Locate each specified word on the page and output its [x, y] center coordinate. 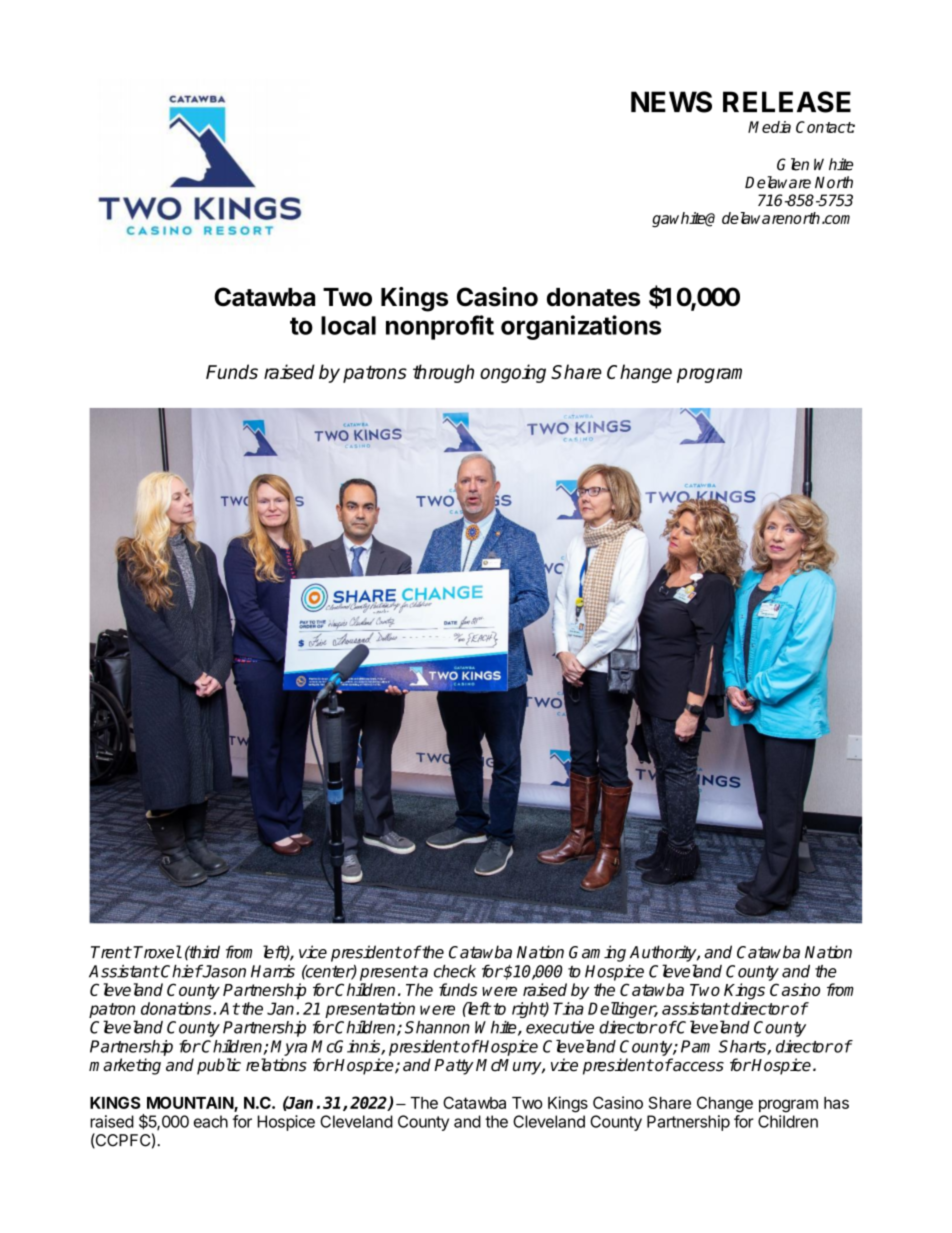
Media [769, 127]
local [348, 325]
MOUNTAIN [191, 1104]
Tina [568, 1008]
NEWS [671, 102]
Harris [273, 971]
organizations [581, 327]
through [443, 373]
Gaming [597, 953]
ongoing [513, 373]
